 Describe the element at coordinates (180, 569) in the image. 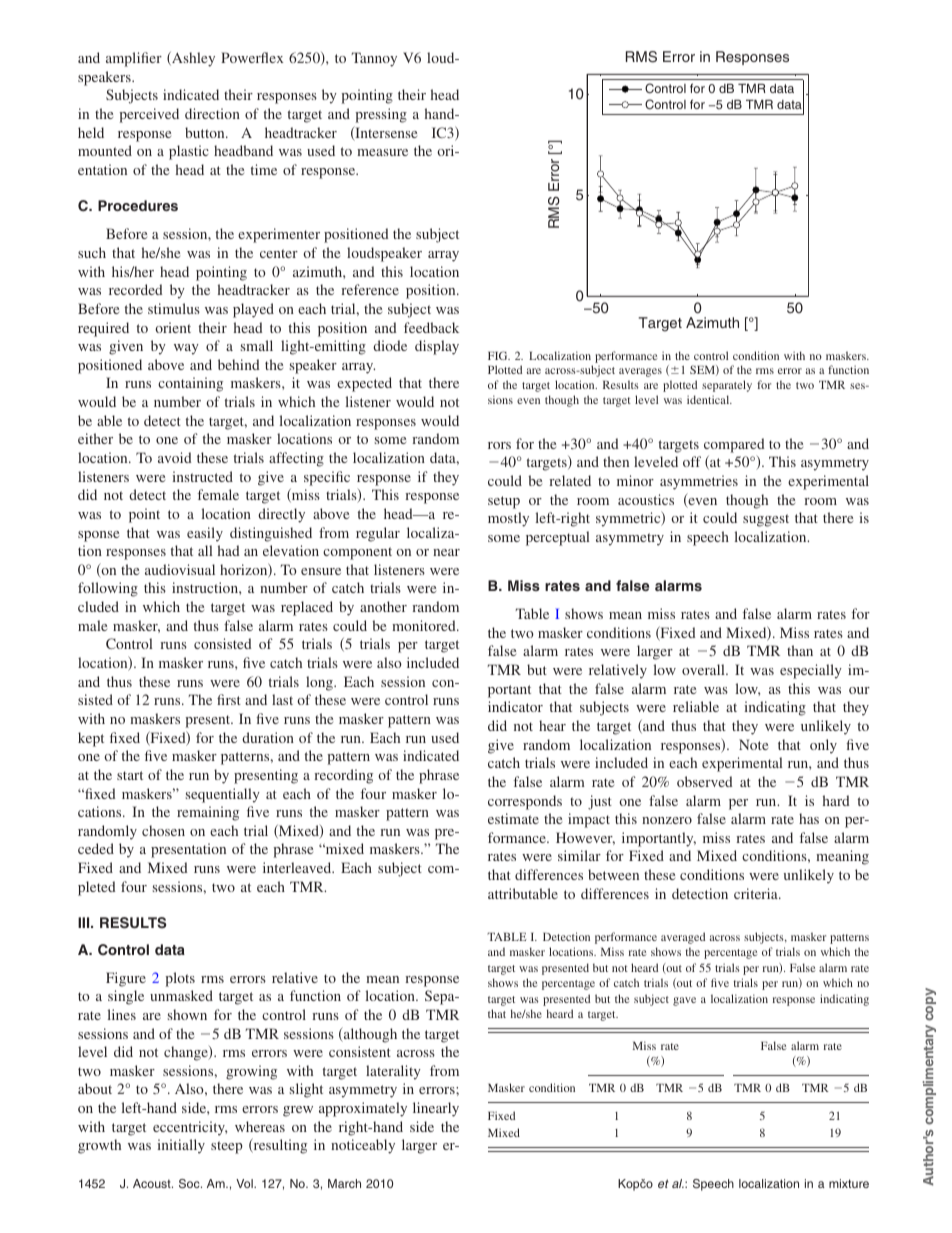

I see `audiovisual` at that location.
